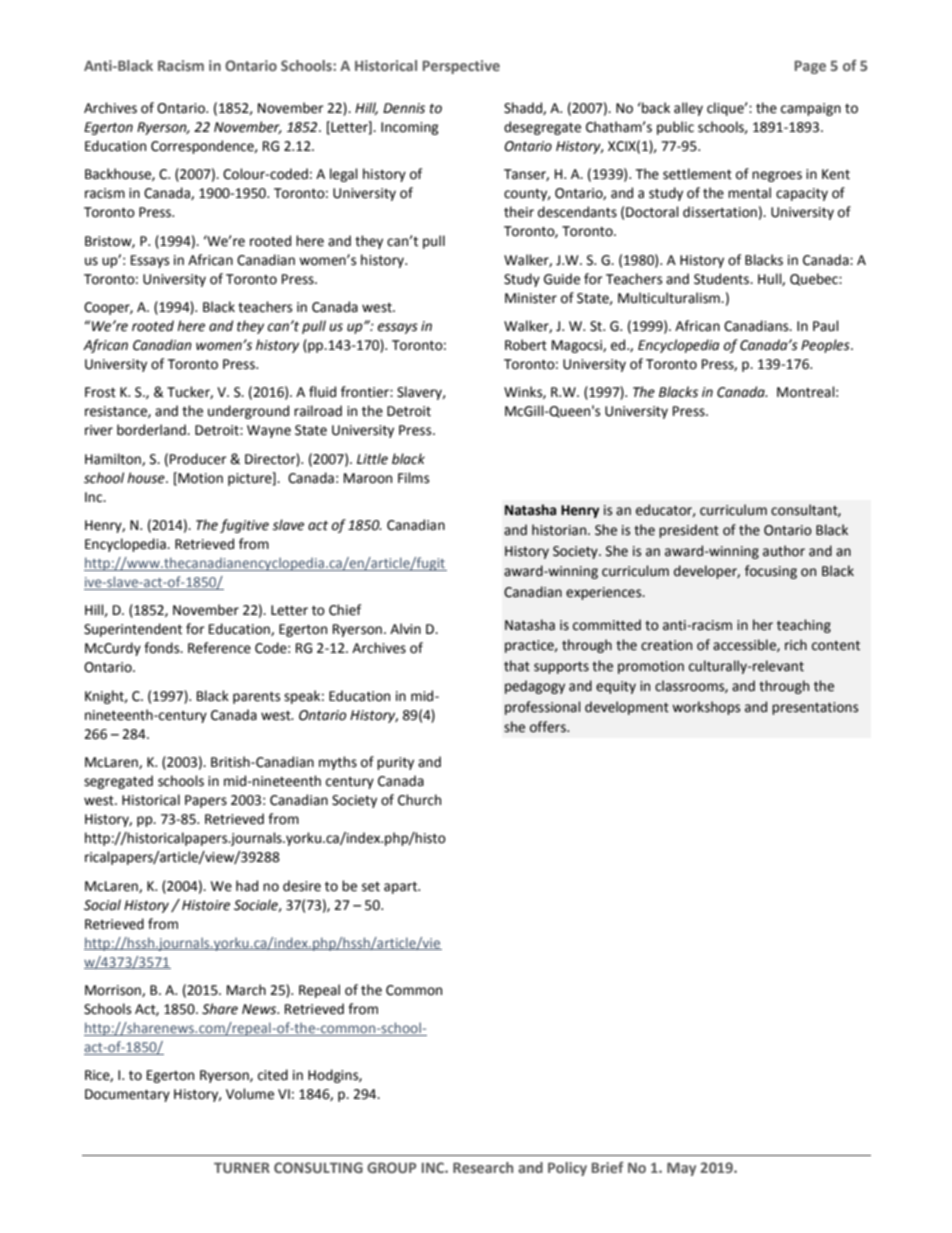 Image resolution: width=952 pixels, height=1233 pixels. I want to click on Reference, so click(219, 648).
